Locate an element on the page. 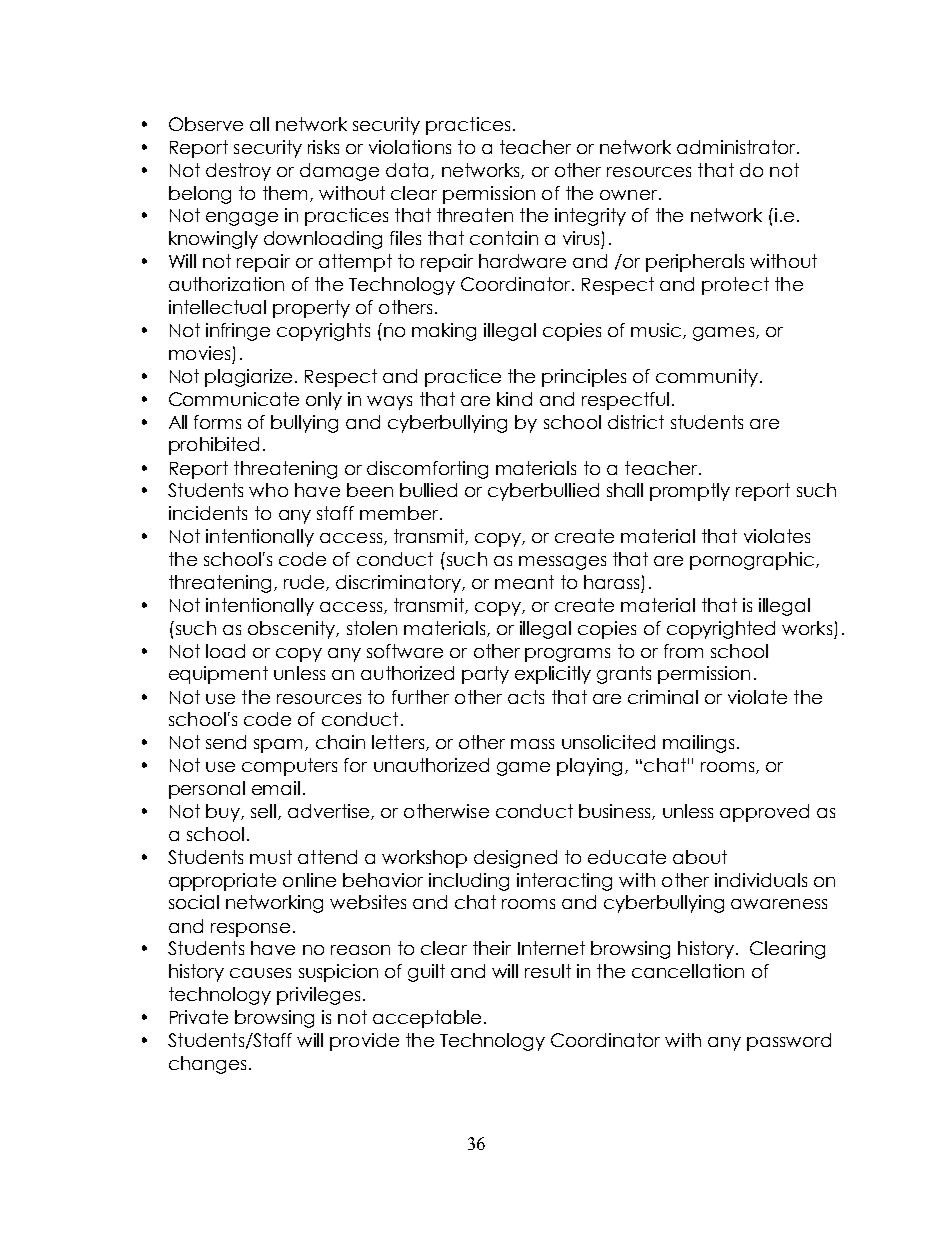  promptly is located at coordinates (690, 492).
